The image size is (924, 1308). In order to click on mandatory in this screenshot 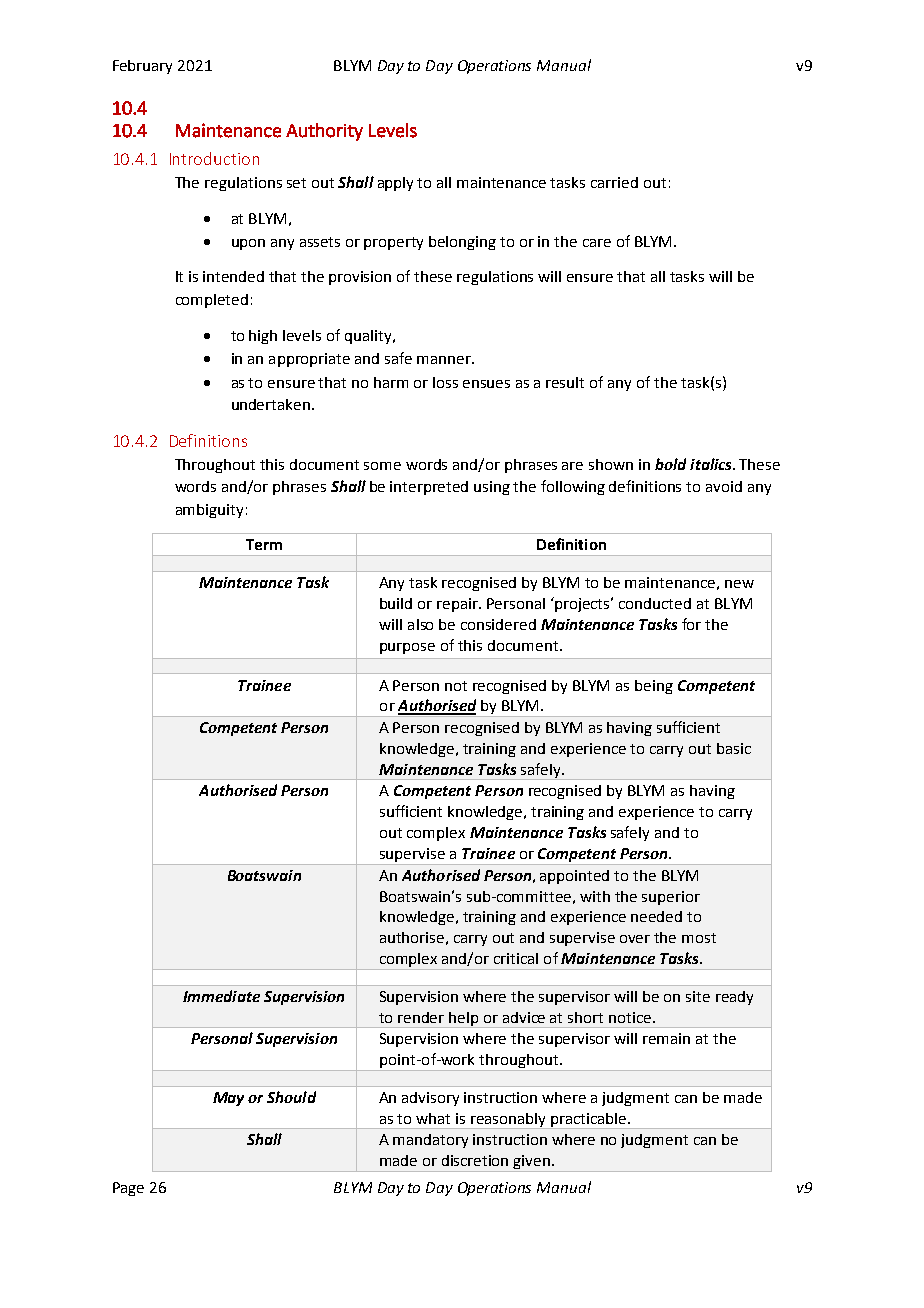, I will do `click(430, 1141)`.
